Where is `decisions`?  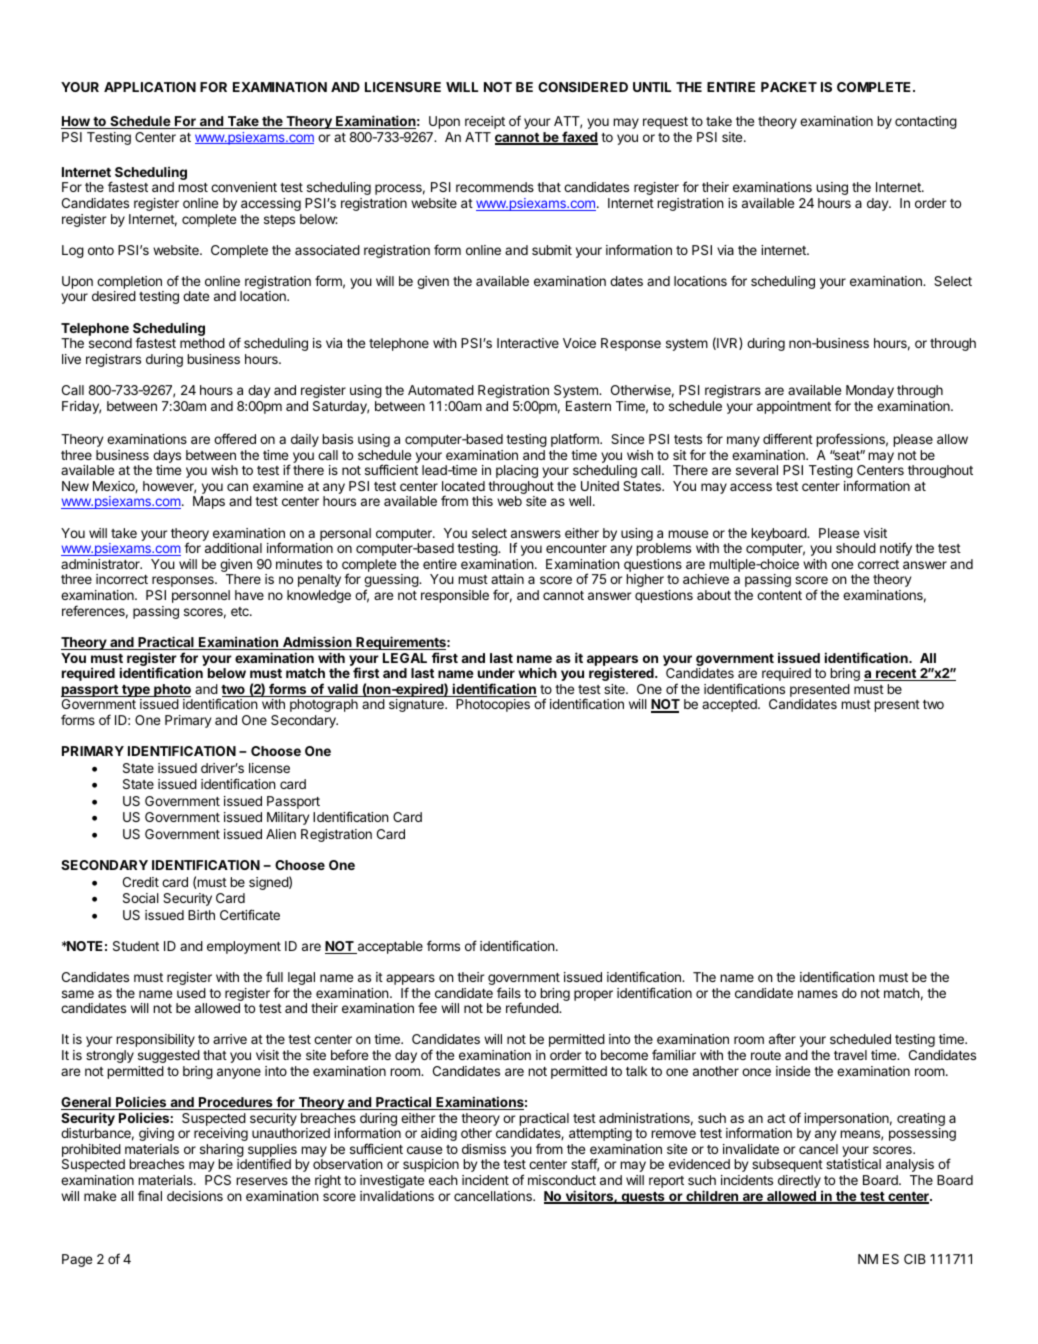
decisions is located at coordinates (195, 1196).
